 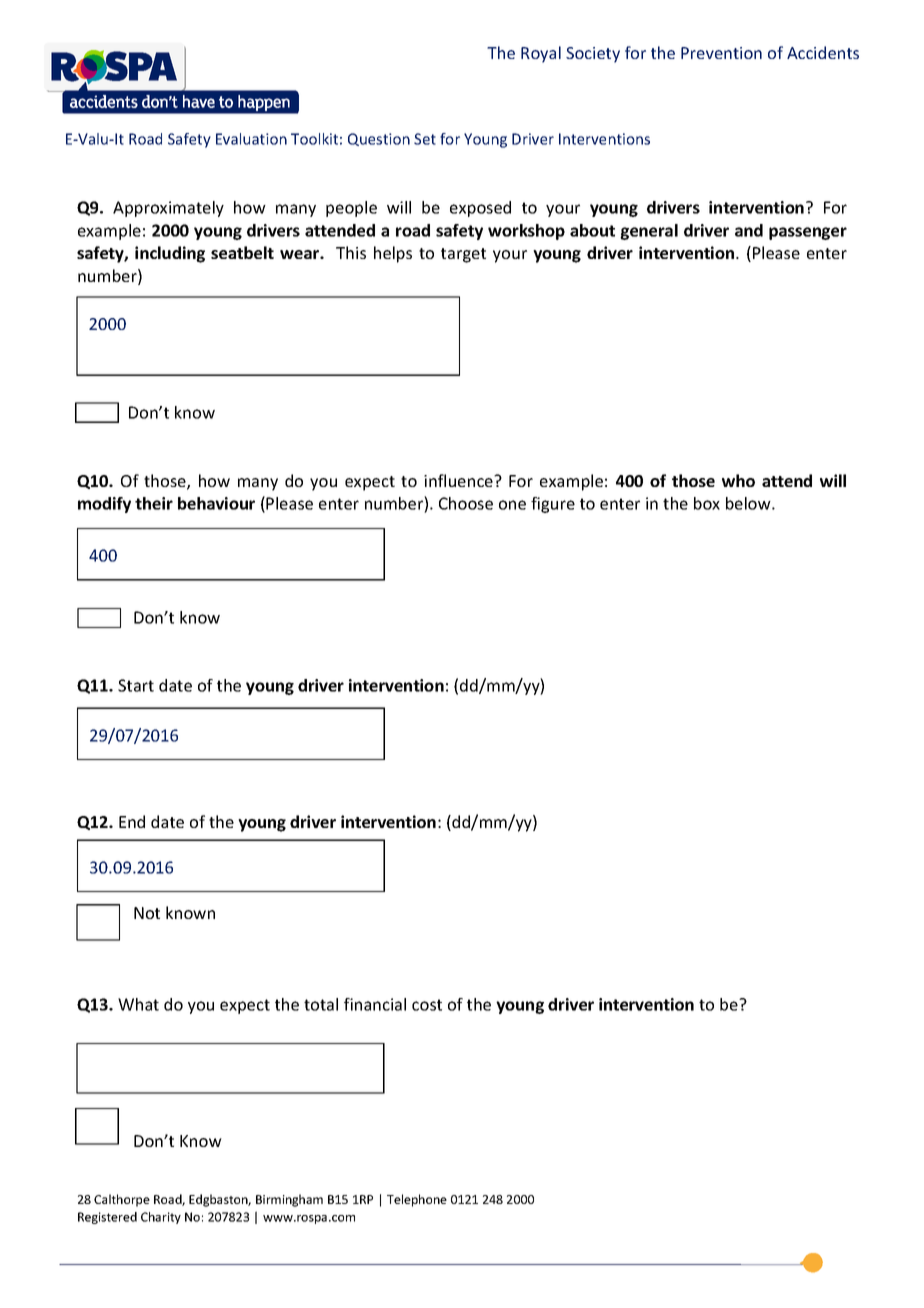 I want to click on Start, so click(x=136, y=685).
